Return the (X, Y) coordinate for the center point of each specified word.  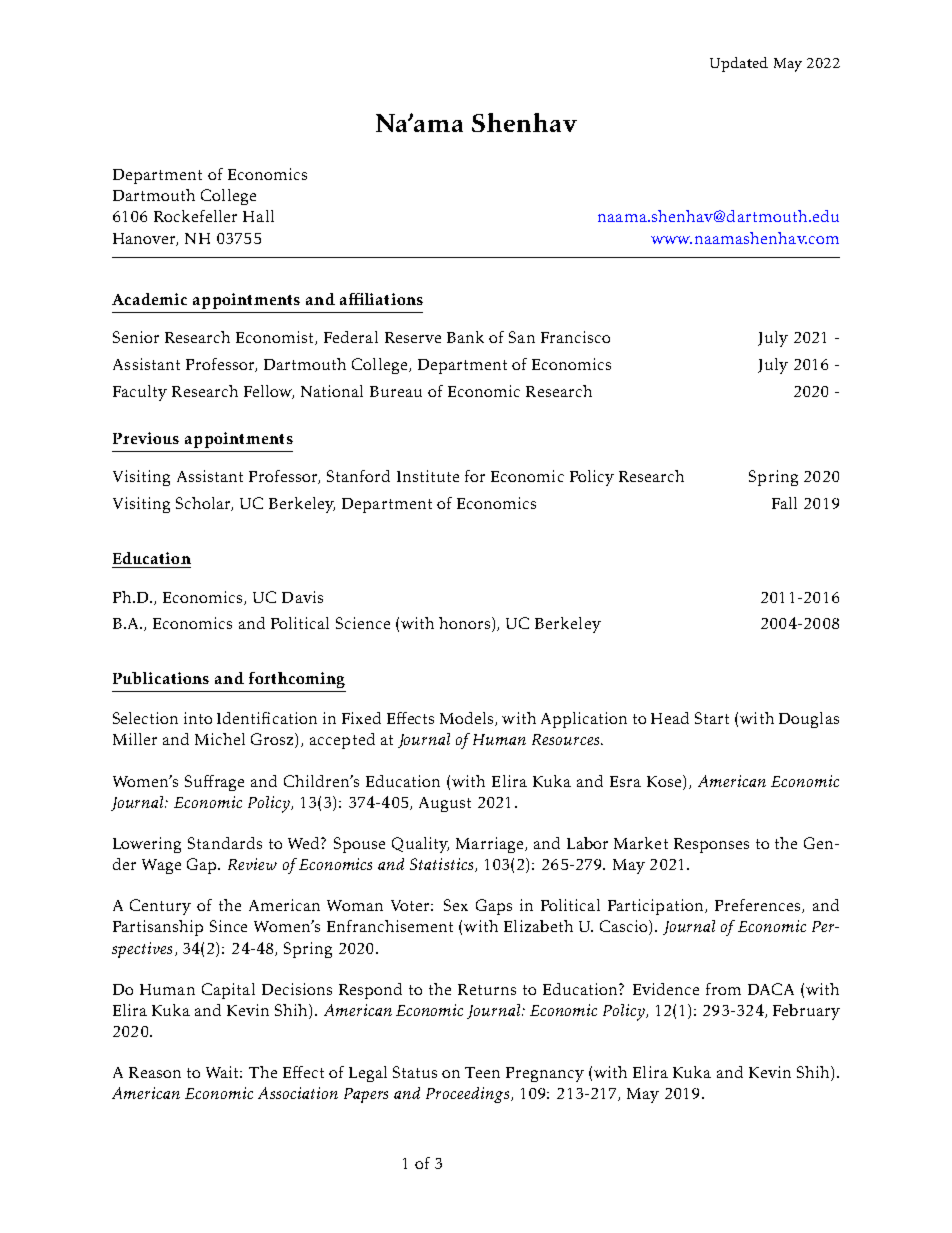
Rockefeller (195, 216)
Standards (225, 843)
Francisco (575, 337)
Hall (258, 216)
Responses (711, 845)
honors (466, 624)
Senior (136, 337)
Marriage (489, 845)
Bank (465, 337)
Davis (302, 597)
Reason (155, 1072)
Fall (784, 503)
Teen (482, 1072)
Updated (739, 64)
